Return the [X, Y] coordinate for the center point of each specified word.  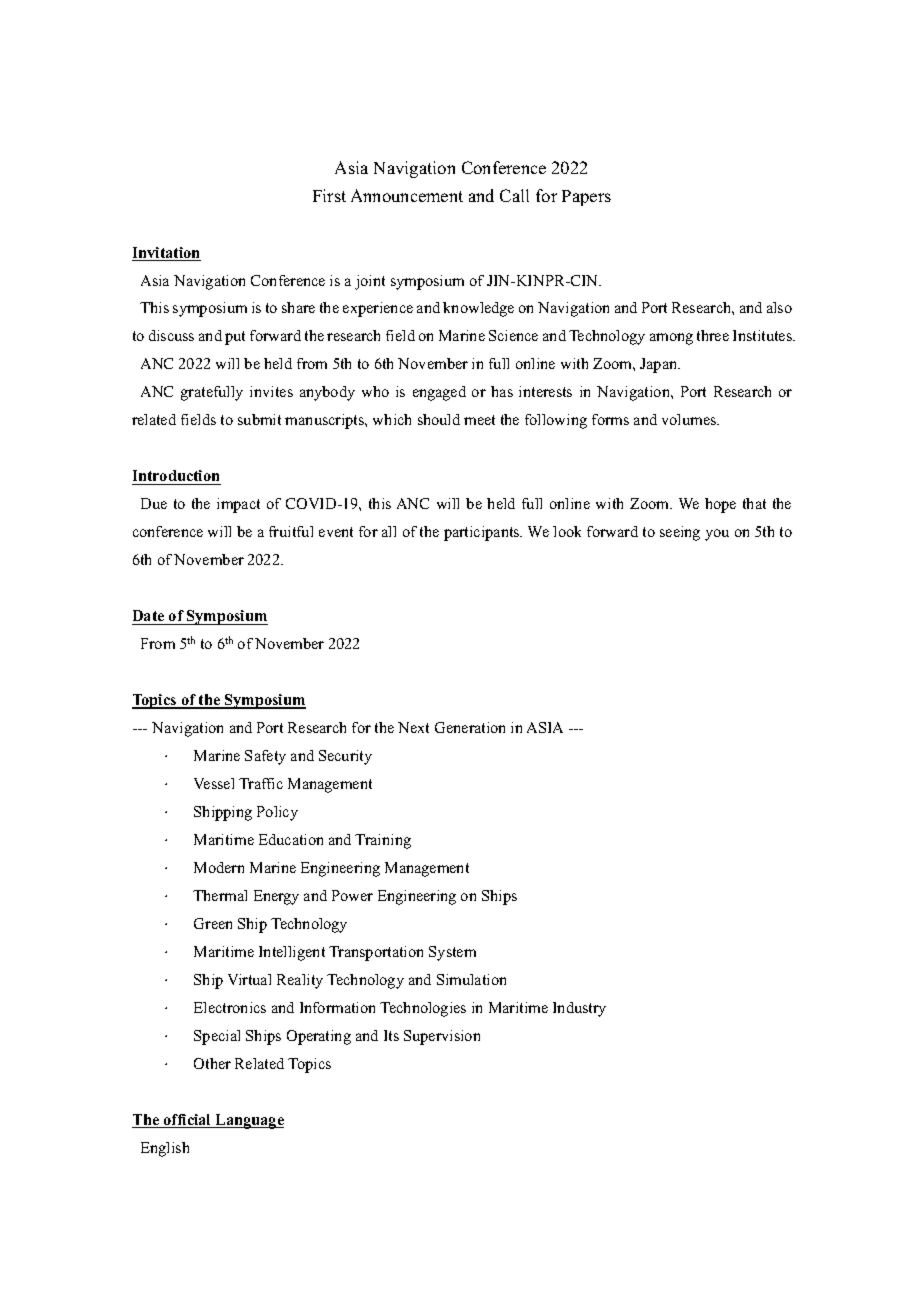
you [717, 535]
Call [514, 195]
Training [383, 841]
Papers [586, 198]
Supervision [442, 1037]
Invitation [166, 254]
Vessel [214, 783]
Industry [579, 1009]
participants [483, 533]
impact [238, 505]
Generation [470, 727]
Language [248, 1121]
